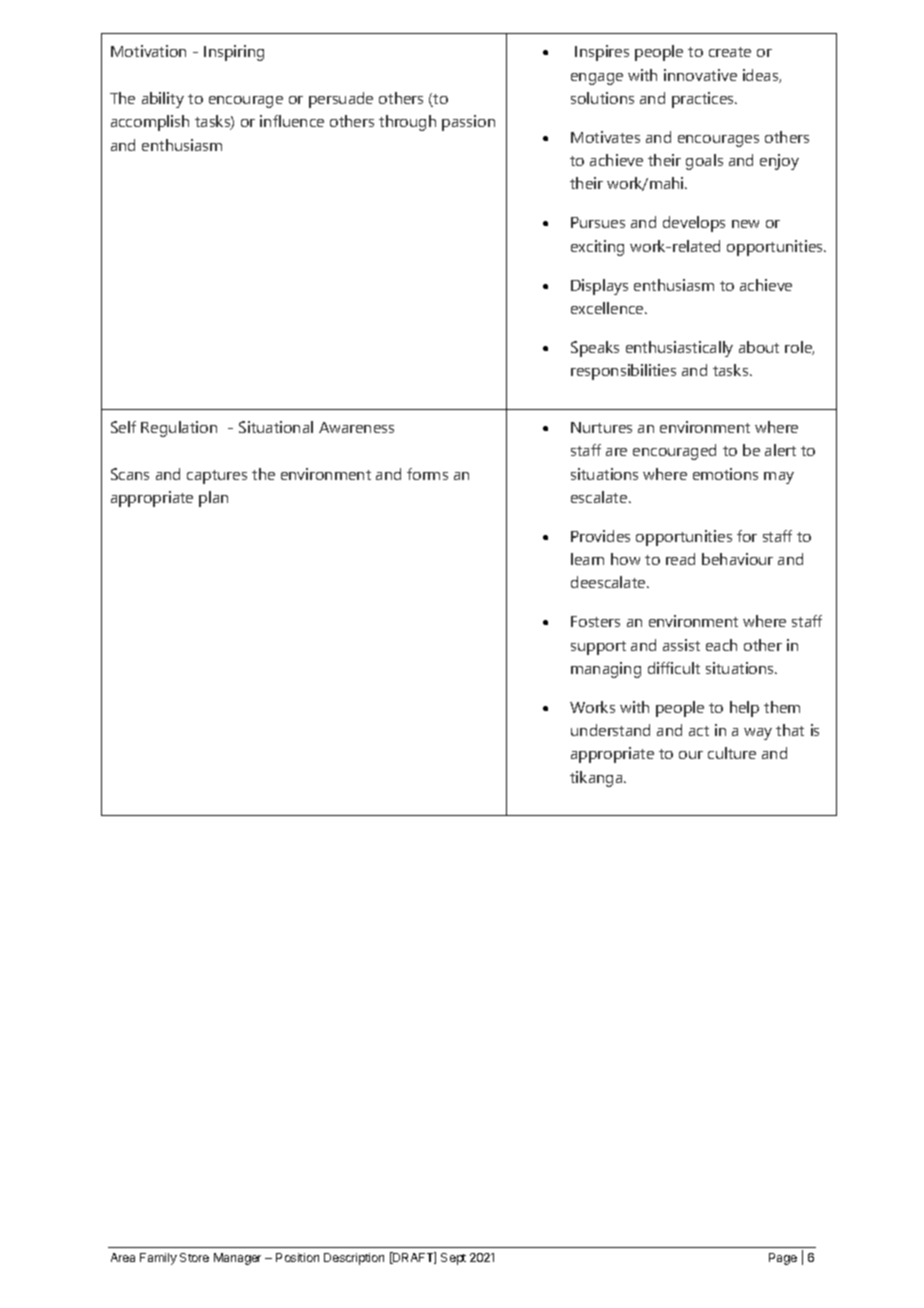  Describe the element at coordinates (468, 123) in the image. I see `passion` at that location.
